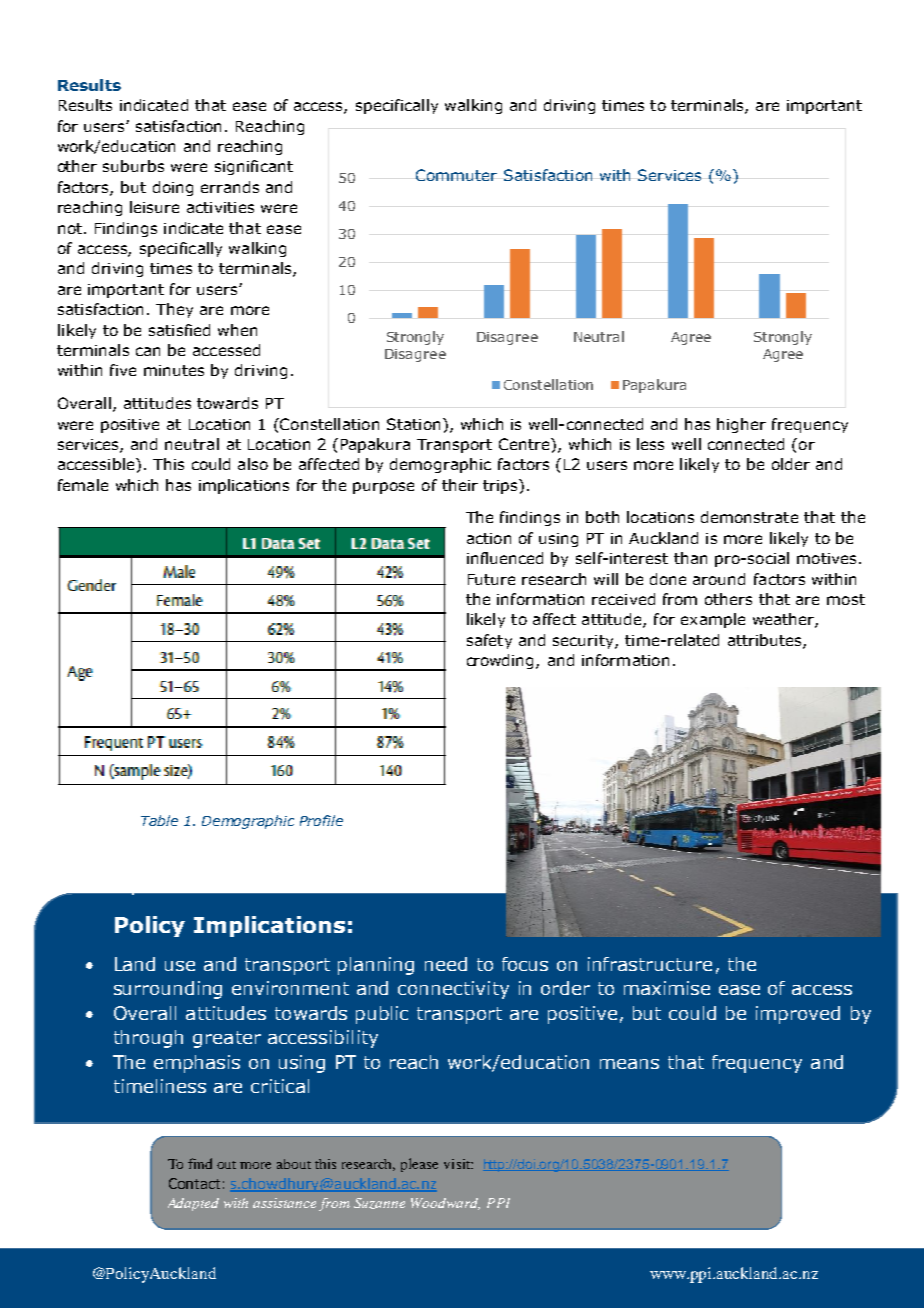 The image size is (924, 1308). What do you see at coordinates (173, 188) in the image?
I see `doing` at bounding box center [173, 188].
